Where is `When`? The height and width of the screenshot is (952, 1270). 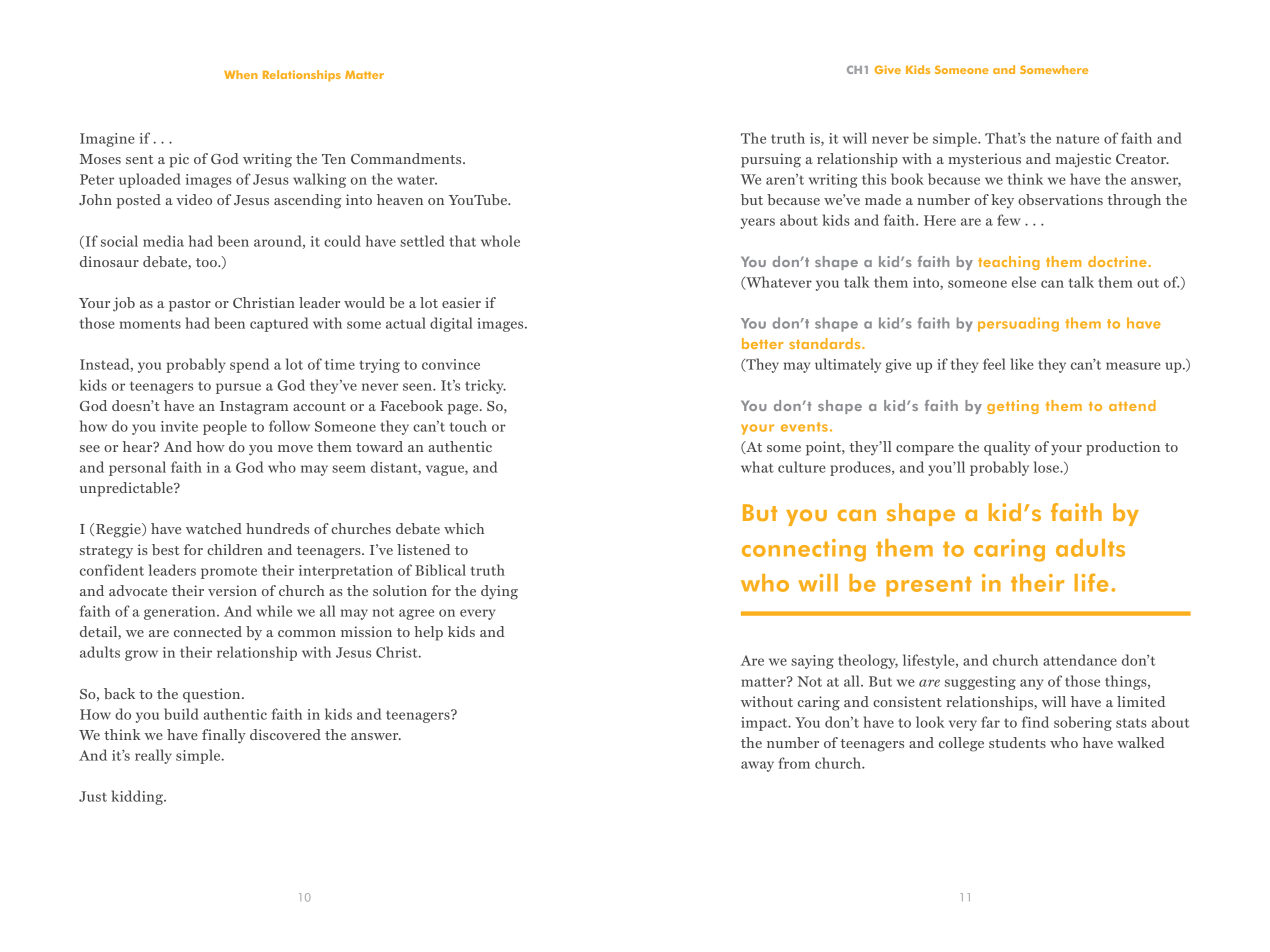 When is located at coordinates (241, 74).
